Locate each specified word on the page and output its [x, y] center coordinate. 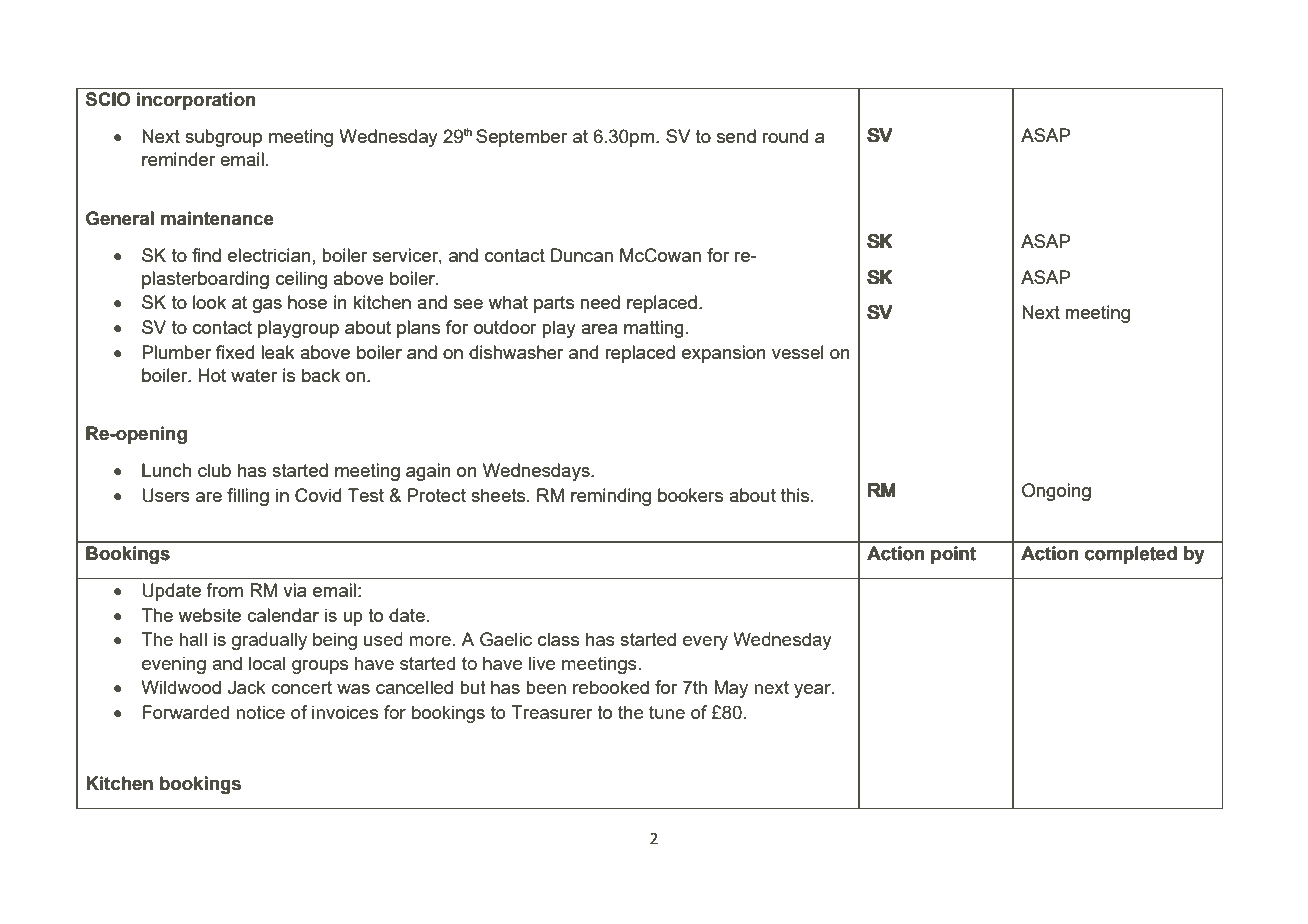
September [521, 138]
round [785, 136]
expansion [724, 354]
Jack [247, 687]
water [254, 375]
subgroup [223, 138]
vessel [798, 352]
